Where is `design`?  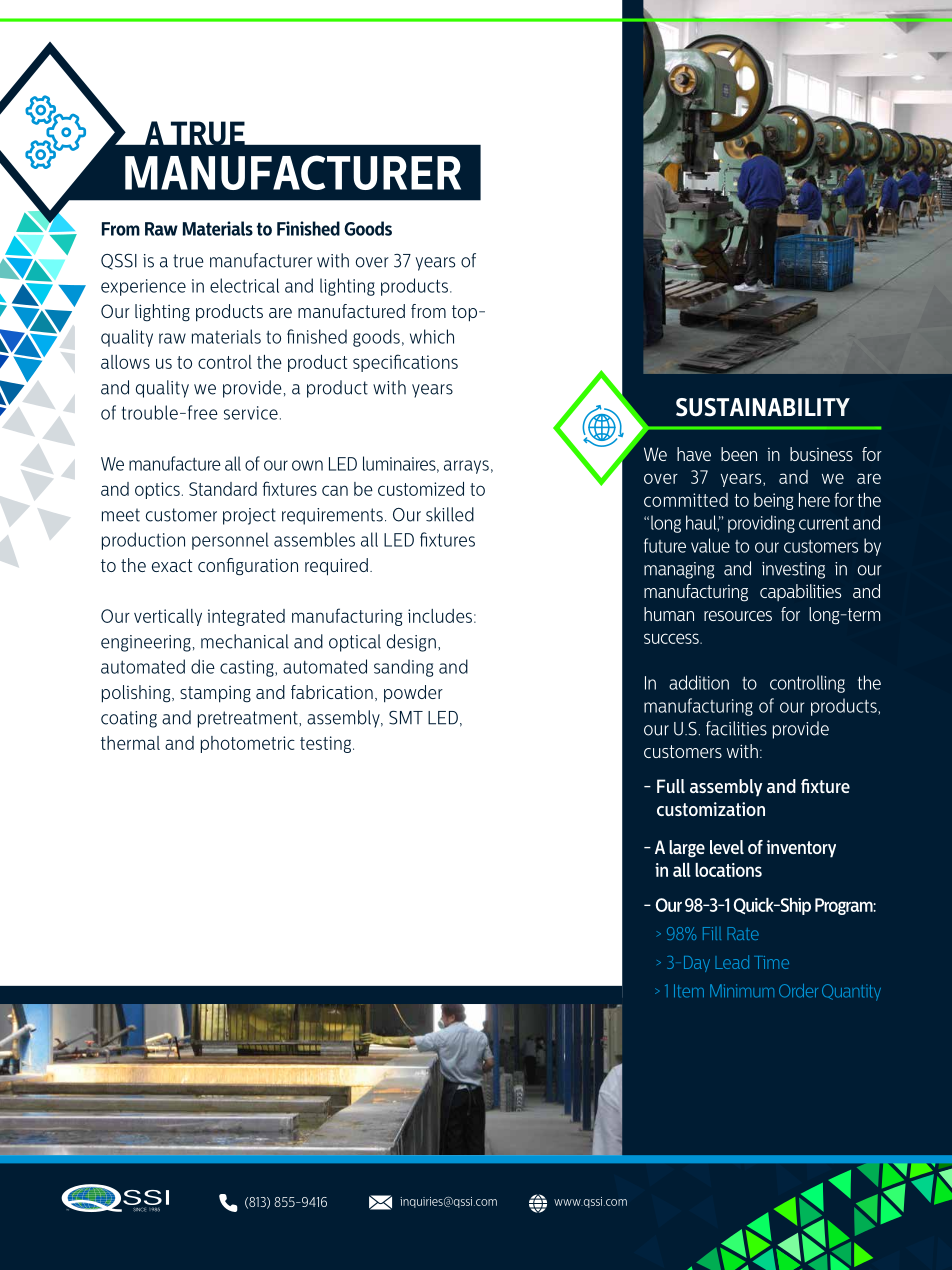
design is located at coordinates (411, 643).
